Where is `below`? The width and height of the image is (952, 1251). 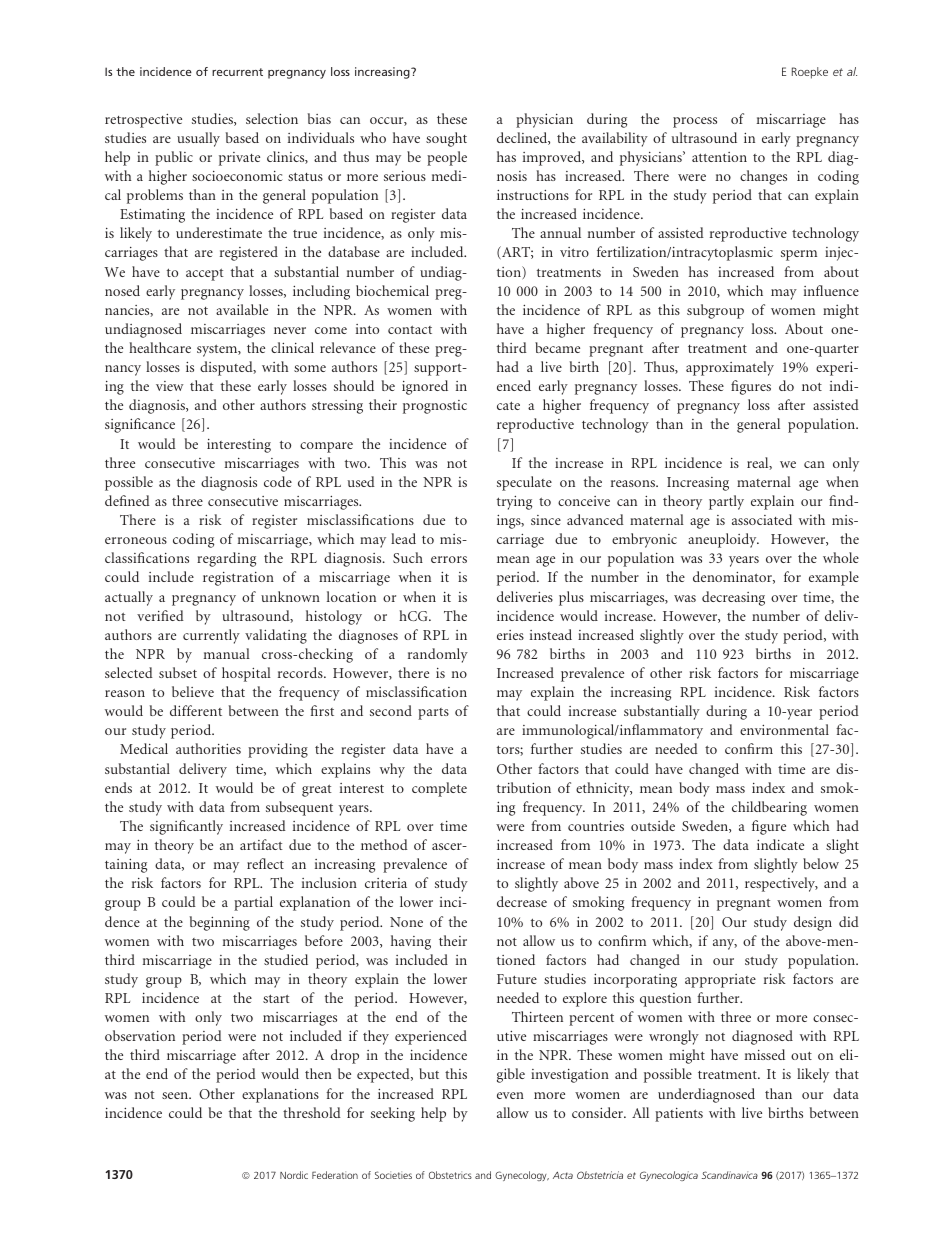
below is located at coordinates (821, 863).
